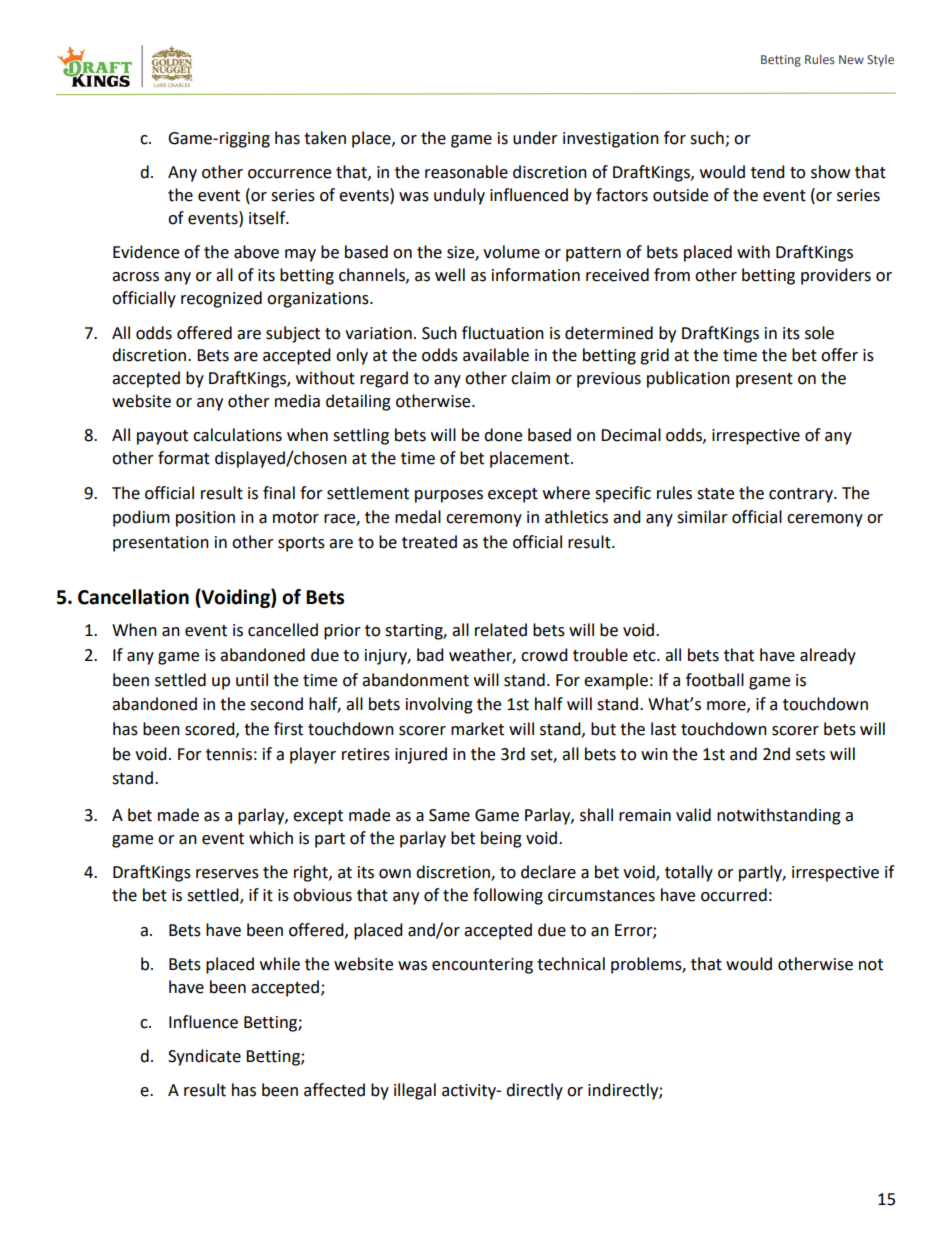 Image resolution: width=952 pixels, height=1233 pixels. Describe the element at coordinates (734, 895) in the document. I see `occurred` at that location.
